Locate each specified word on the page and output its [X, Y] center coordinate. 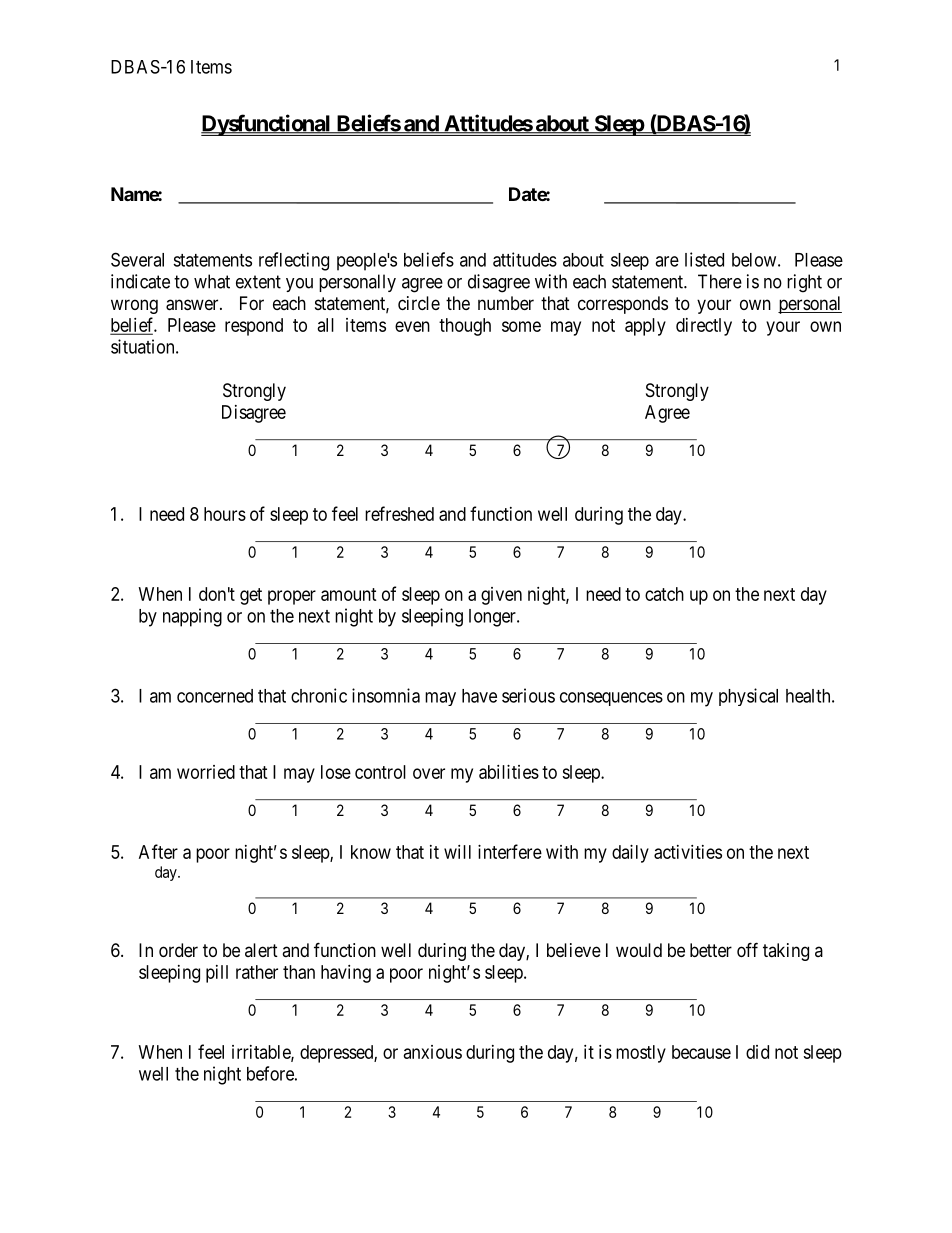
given [501, 596]
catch [664, 594]
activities [688, 852]
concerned [215, 696]
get [251, 596]
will [457, 852]
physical [748, 697]
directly [704, 327]
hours [225, 514]
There [720, 281]
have [479, 696]
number [506, 303]
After [158, 851]
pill [217, 974]
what [212, 281]
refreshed [399, 513]
